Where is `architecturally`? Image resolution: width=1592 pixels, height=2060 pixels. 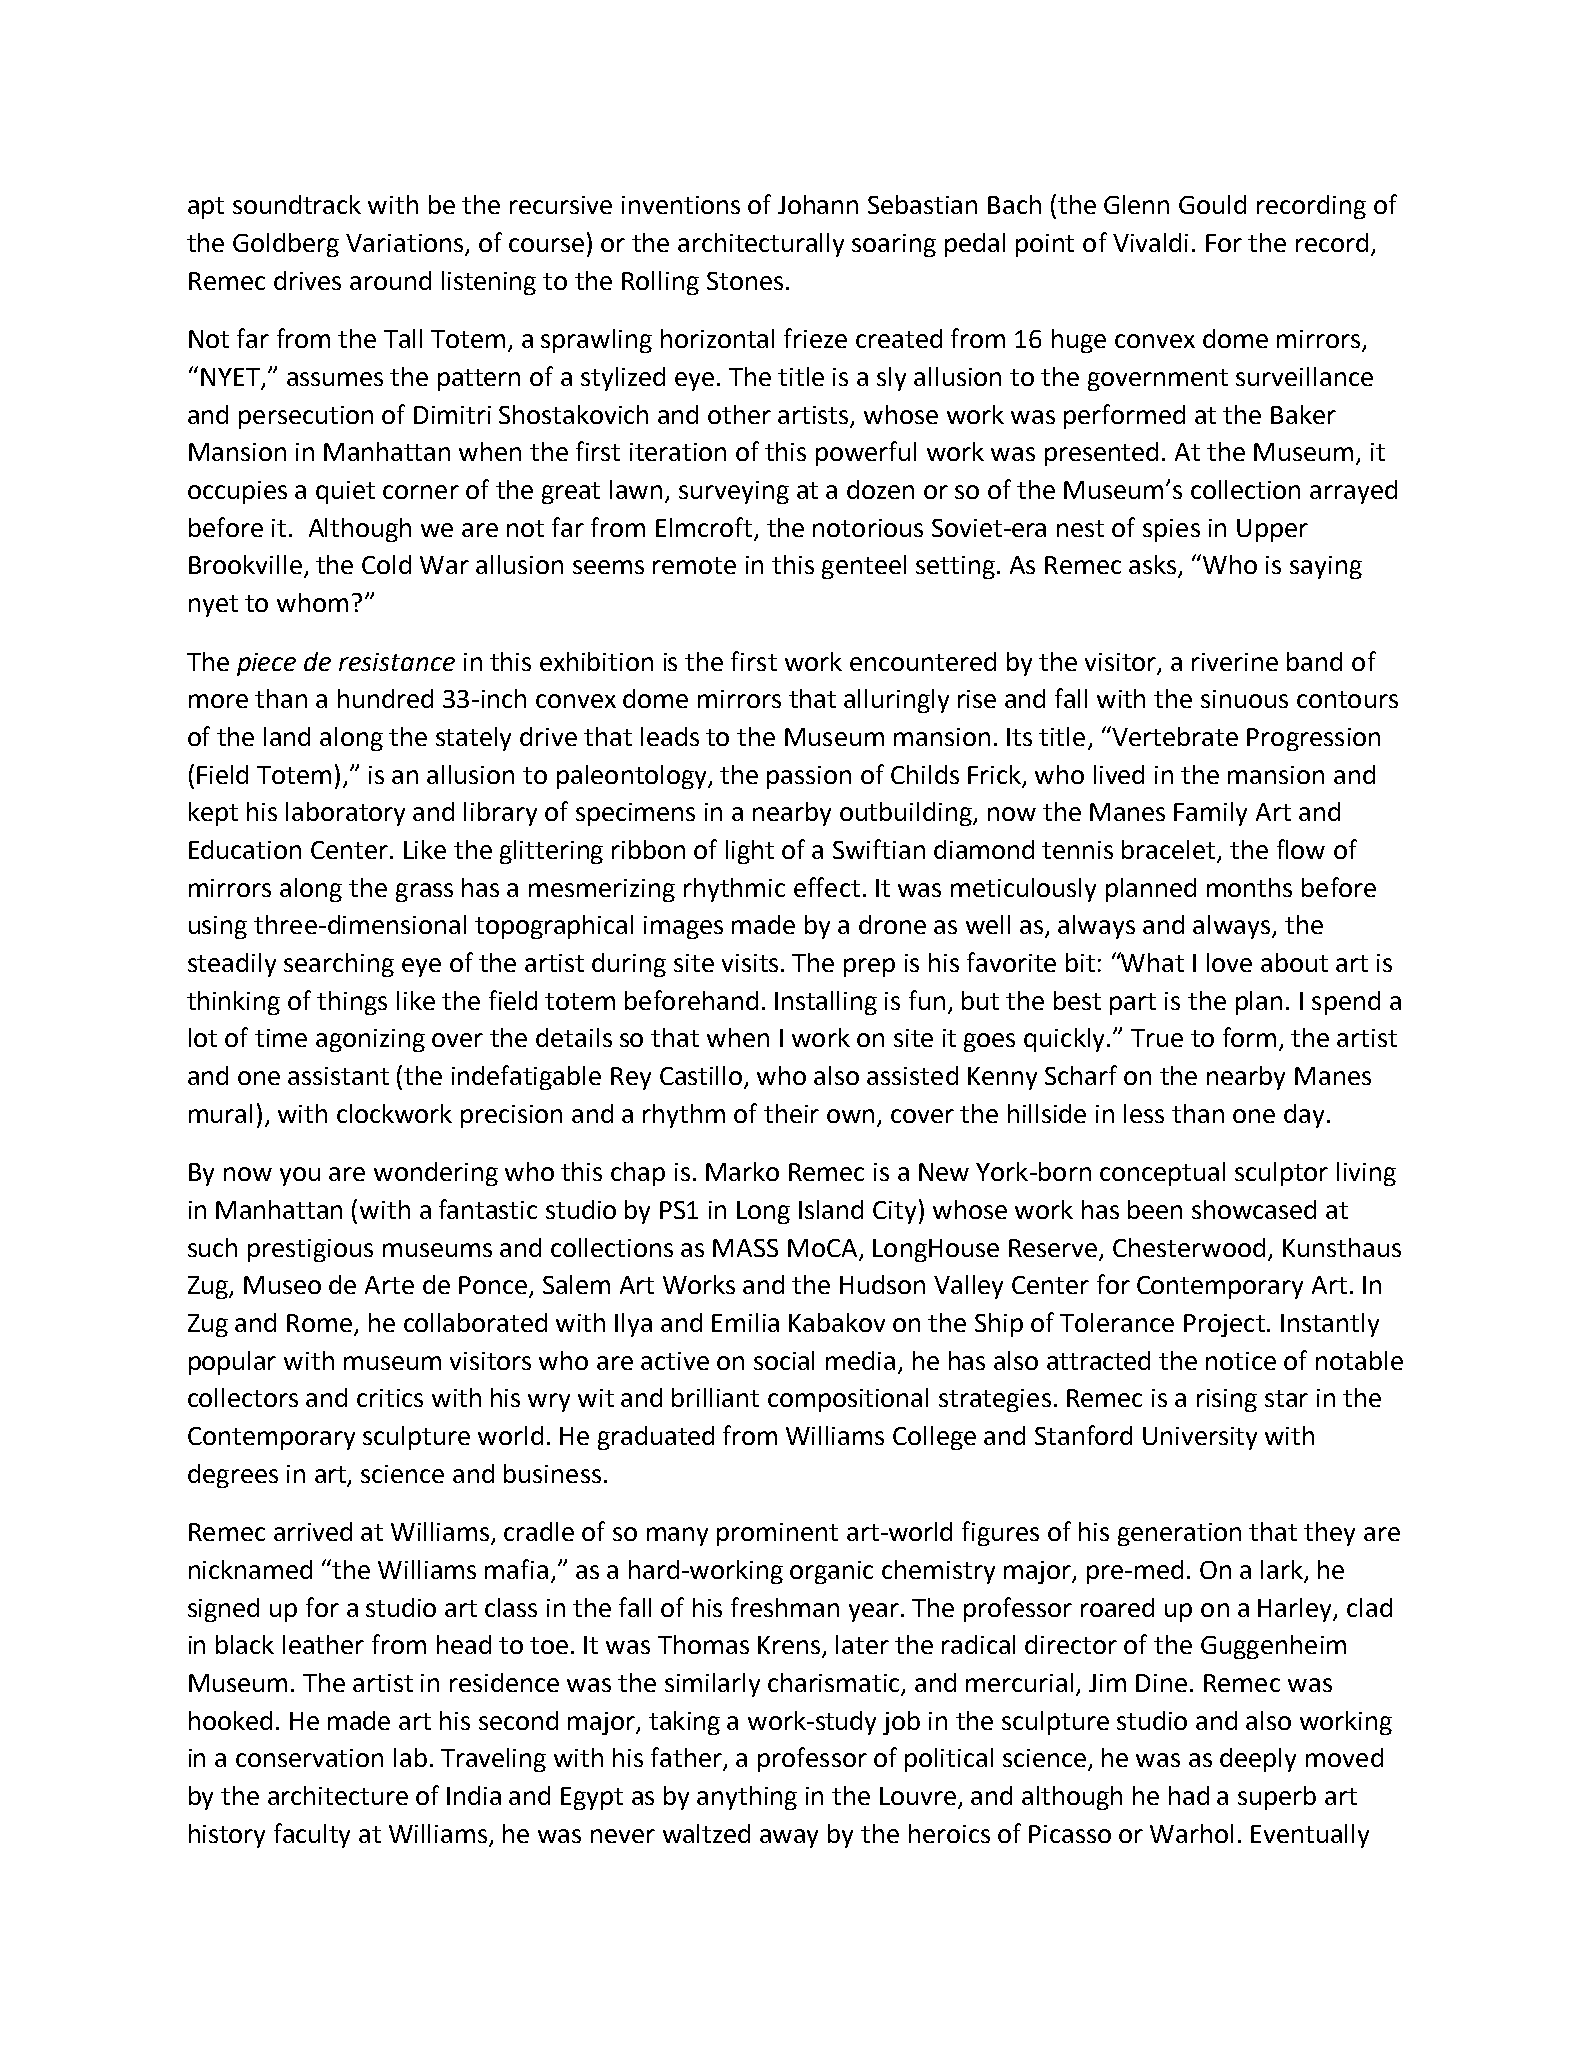 architecturally is located at coordinates (761, 245).
